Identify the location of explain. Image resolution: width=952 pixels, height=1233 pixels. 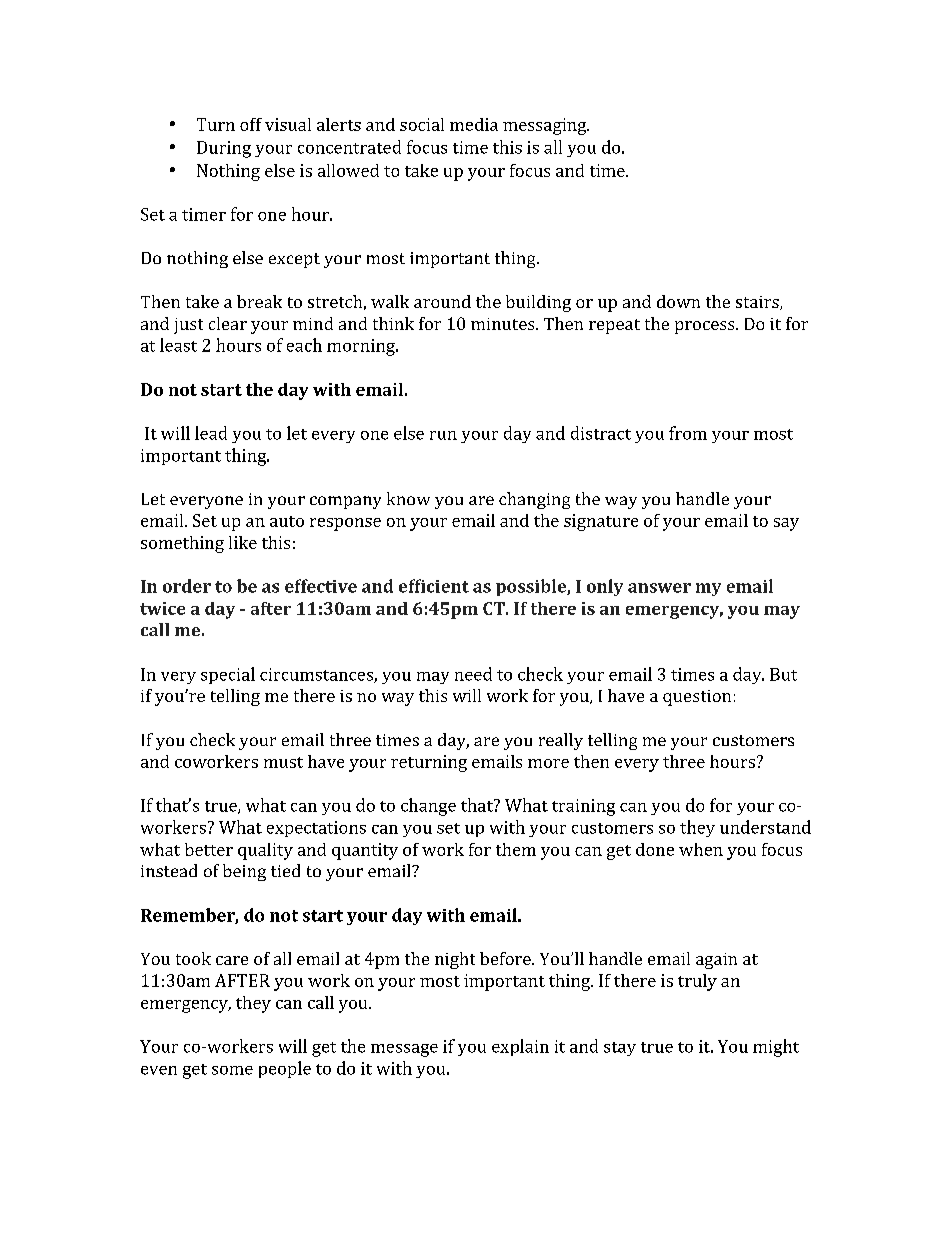
(520, 1047).
